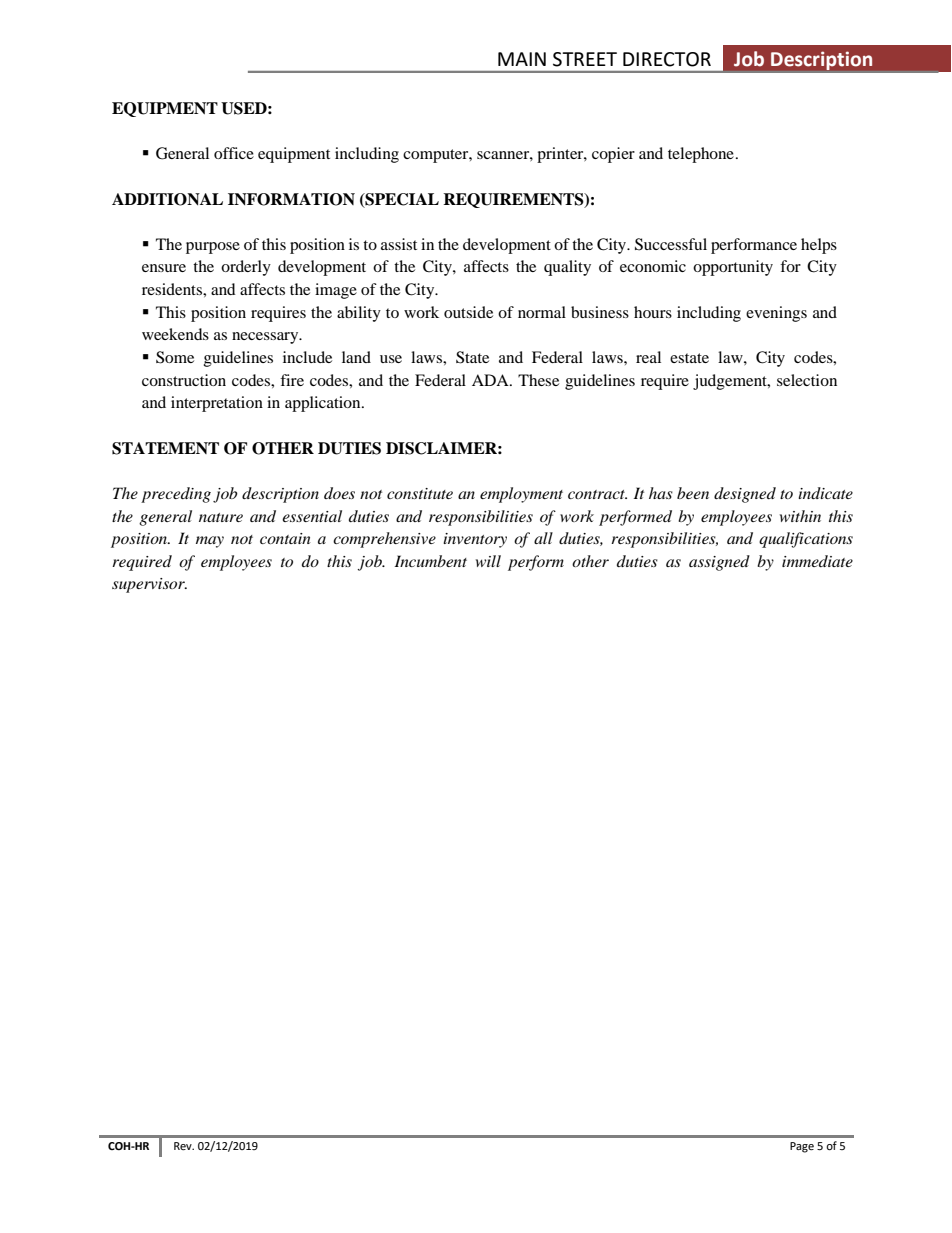  Describe the element at coordinates (522, 59) in the document. I see `MAIN` at that location.
